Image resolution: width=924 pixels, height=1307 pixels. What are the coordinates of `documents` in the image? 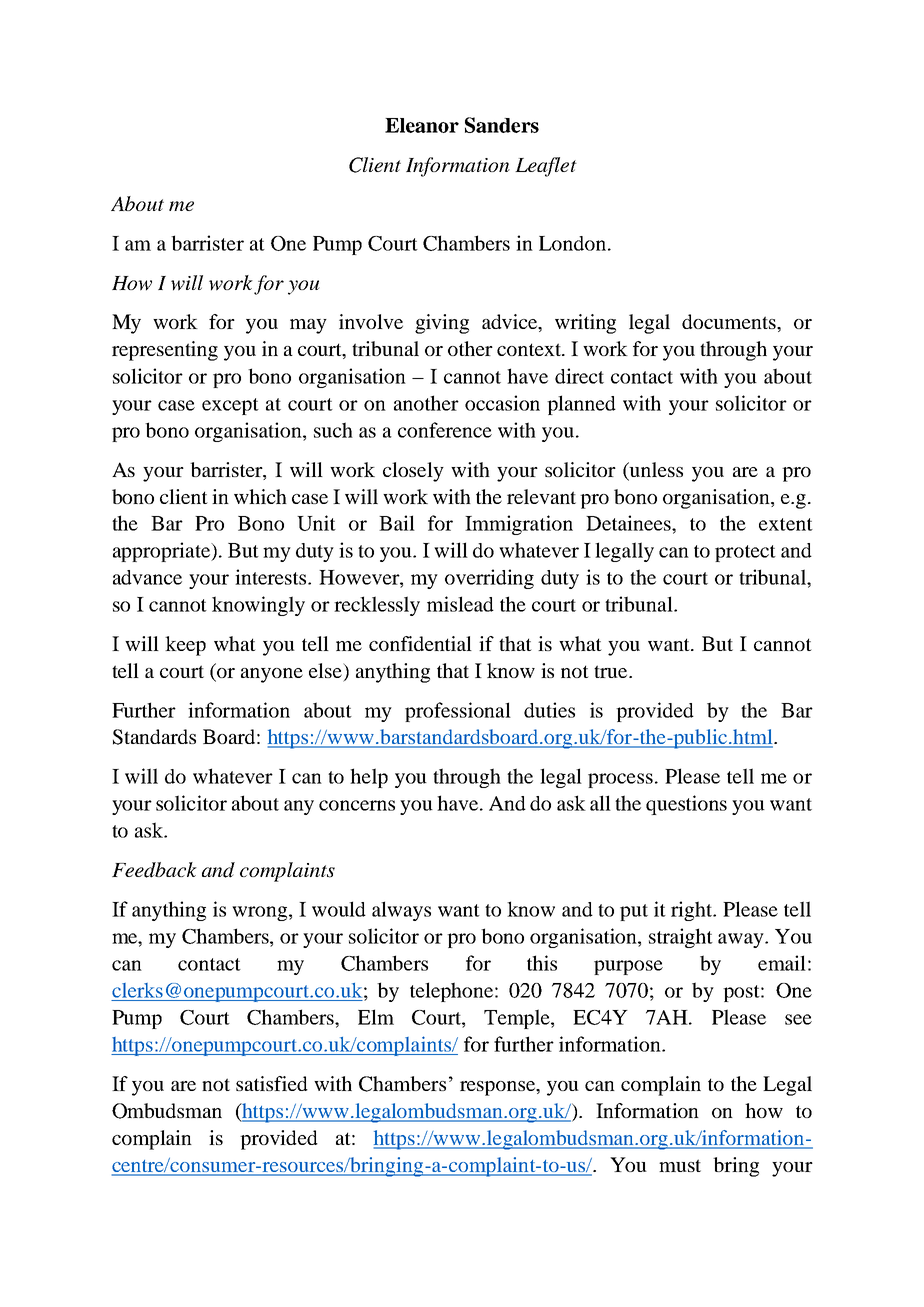 It's located at (730, 321).
